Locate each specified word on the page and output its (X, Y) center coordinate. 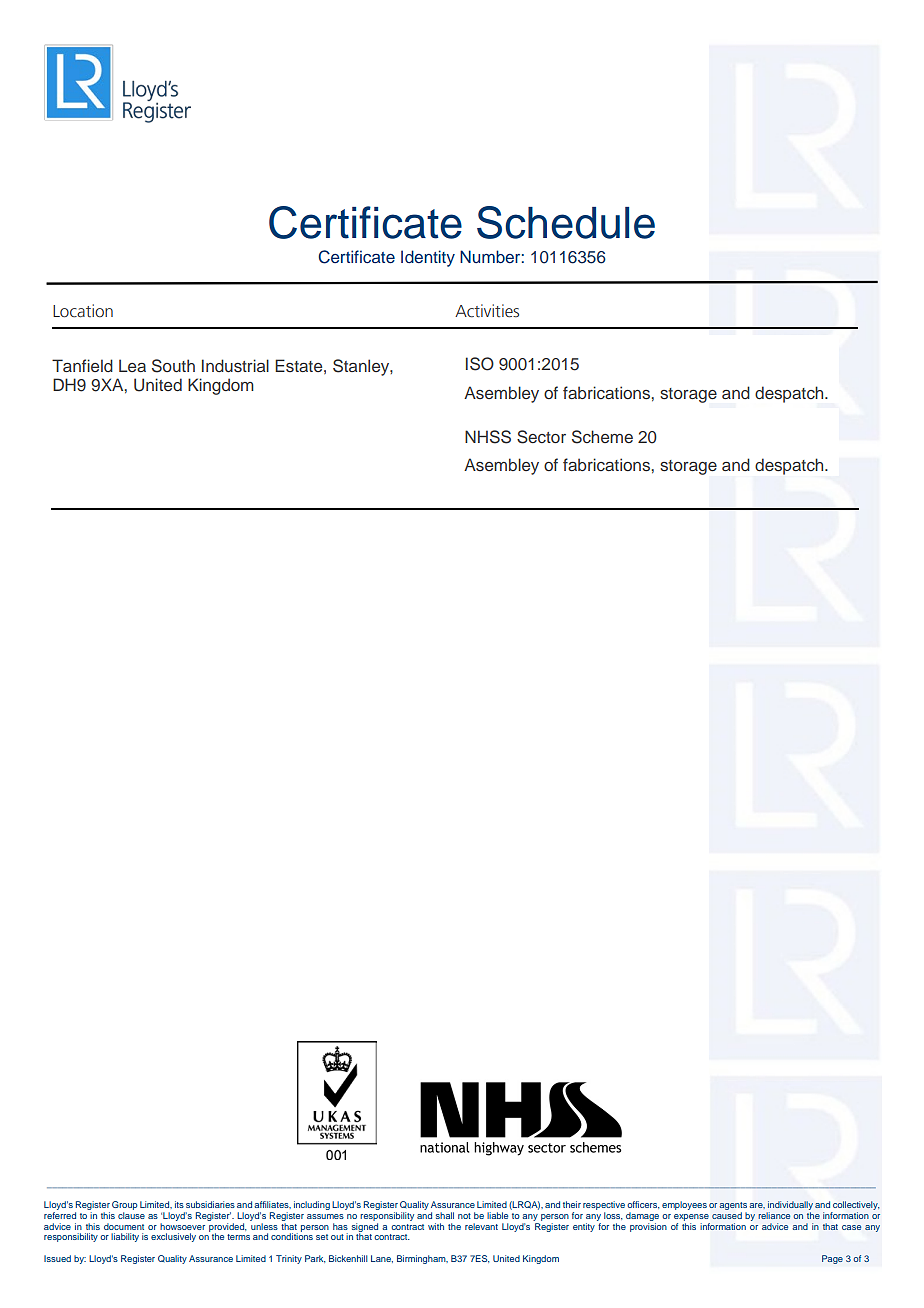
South (173, 366)
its (179, 1204)
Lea (132, 365)
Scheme (602, 437)
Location (83, 311)
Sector (541, 437)
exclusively (173, 1237)
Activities (487, 311)
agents (733, 1207)
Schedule (566, 222)
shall (445, 1215)
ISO (480, 364)
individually (790, 1207)
